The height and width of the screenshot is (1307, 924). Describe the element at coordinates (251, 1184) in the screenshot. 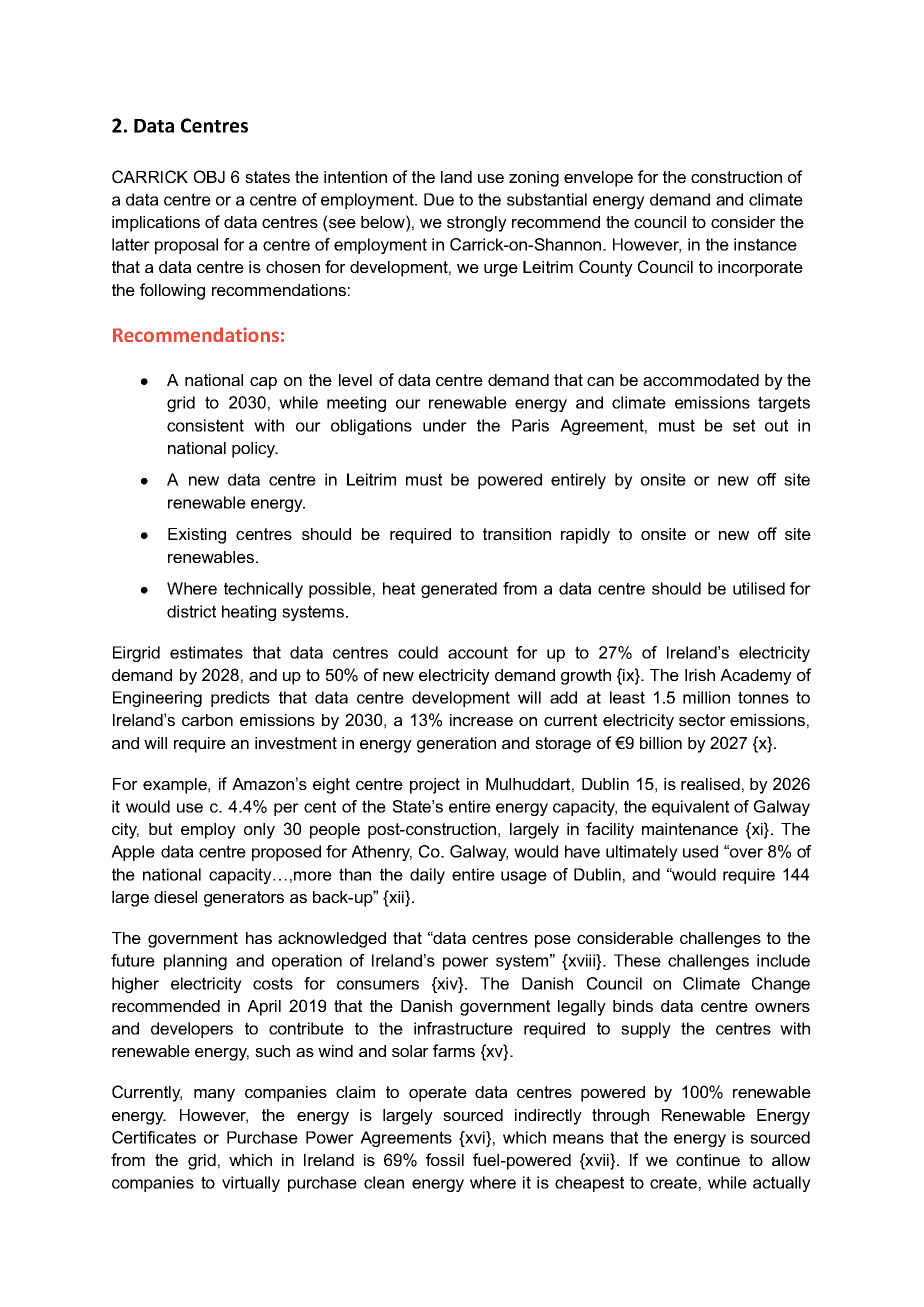

I see `virtually` at that location.
